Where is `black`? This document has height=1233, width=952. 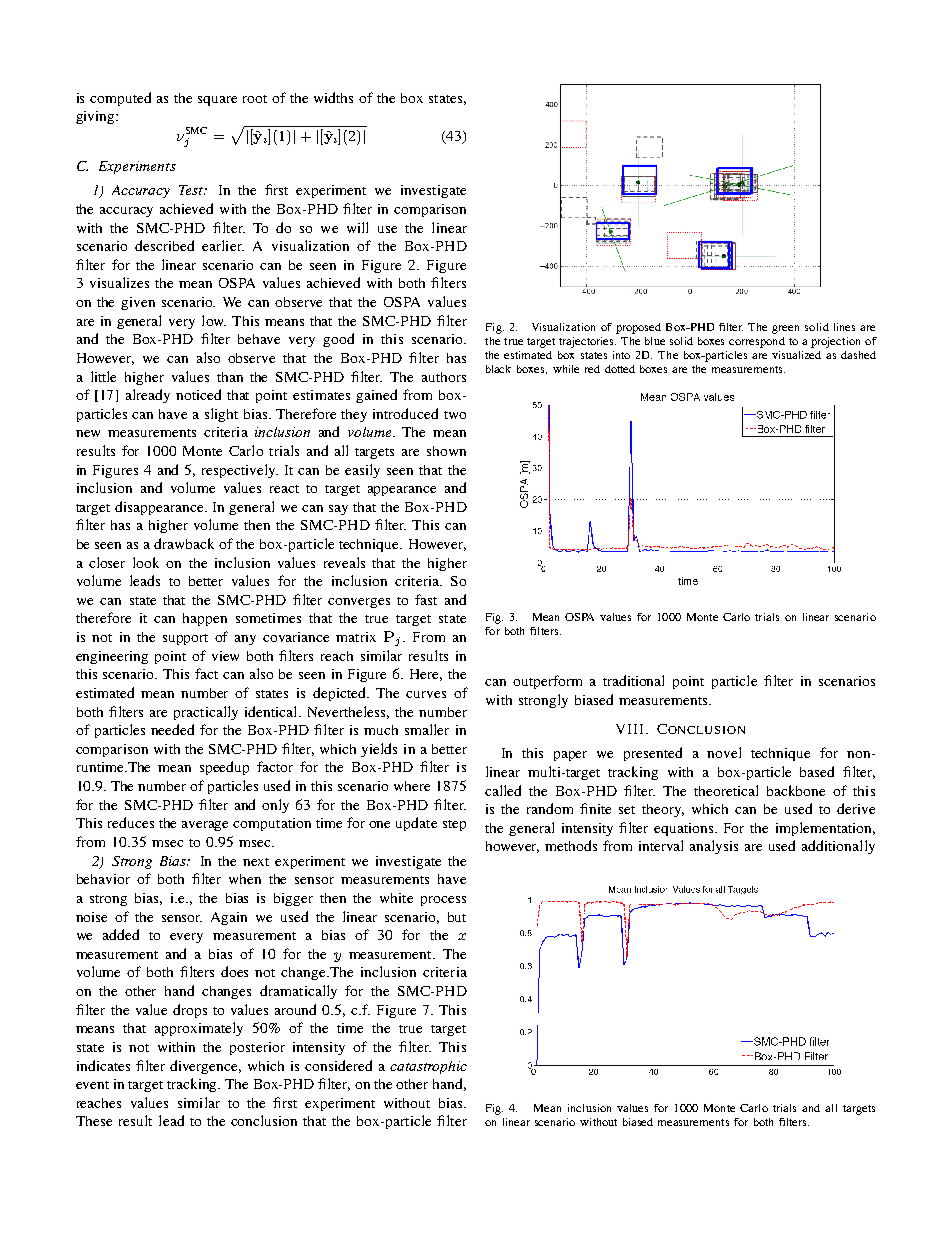 black is located at coordinates (498, 369).
